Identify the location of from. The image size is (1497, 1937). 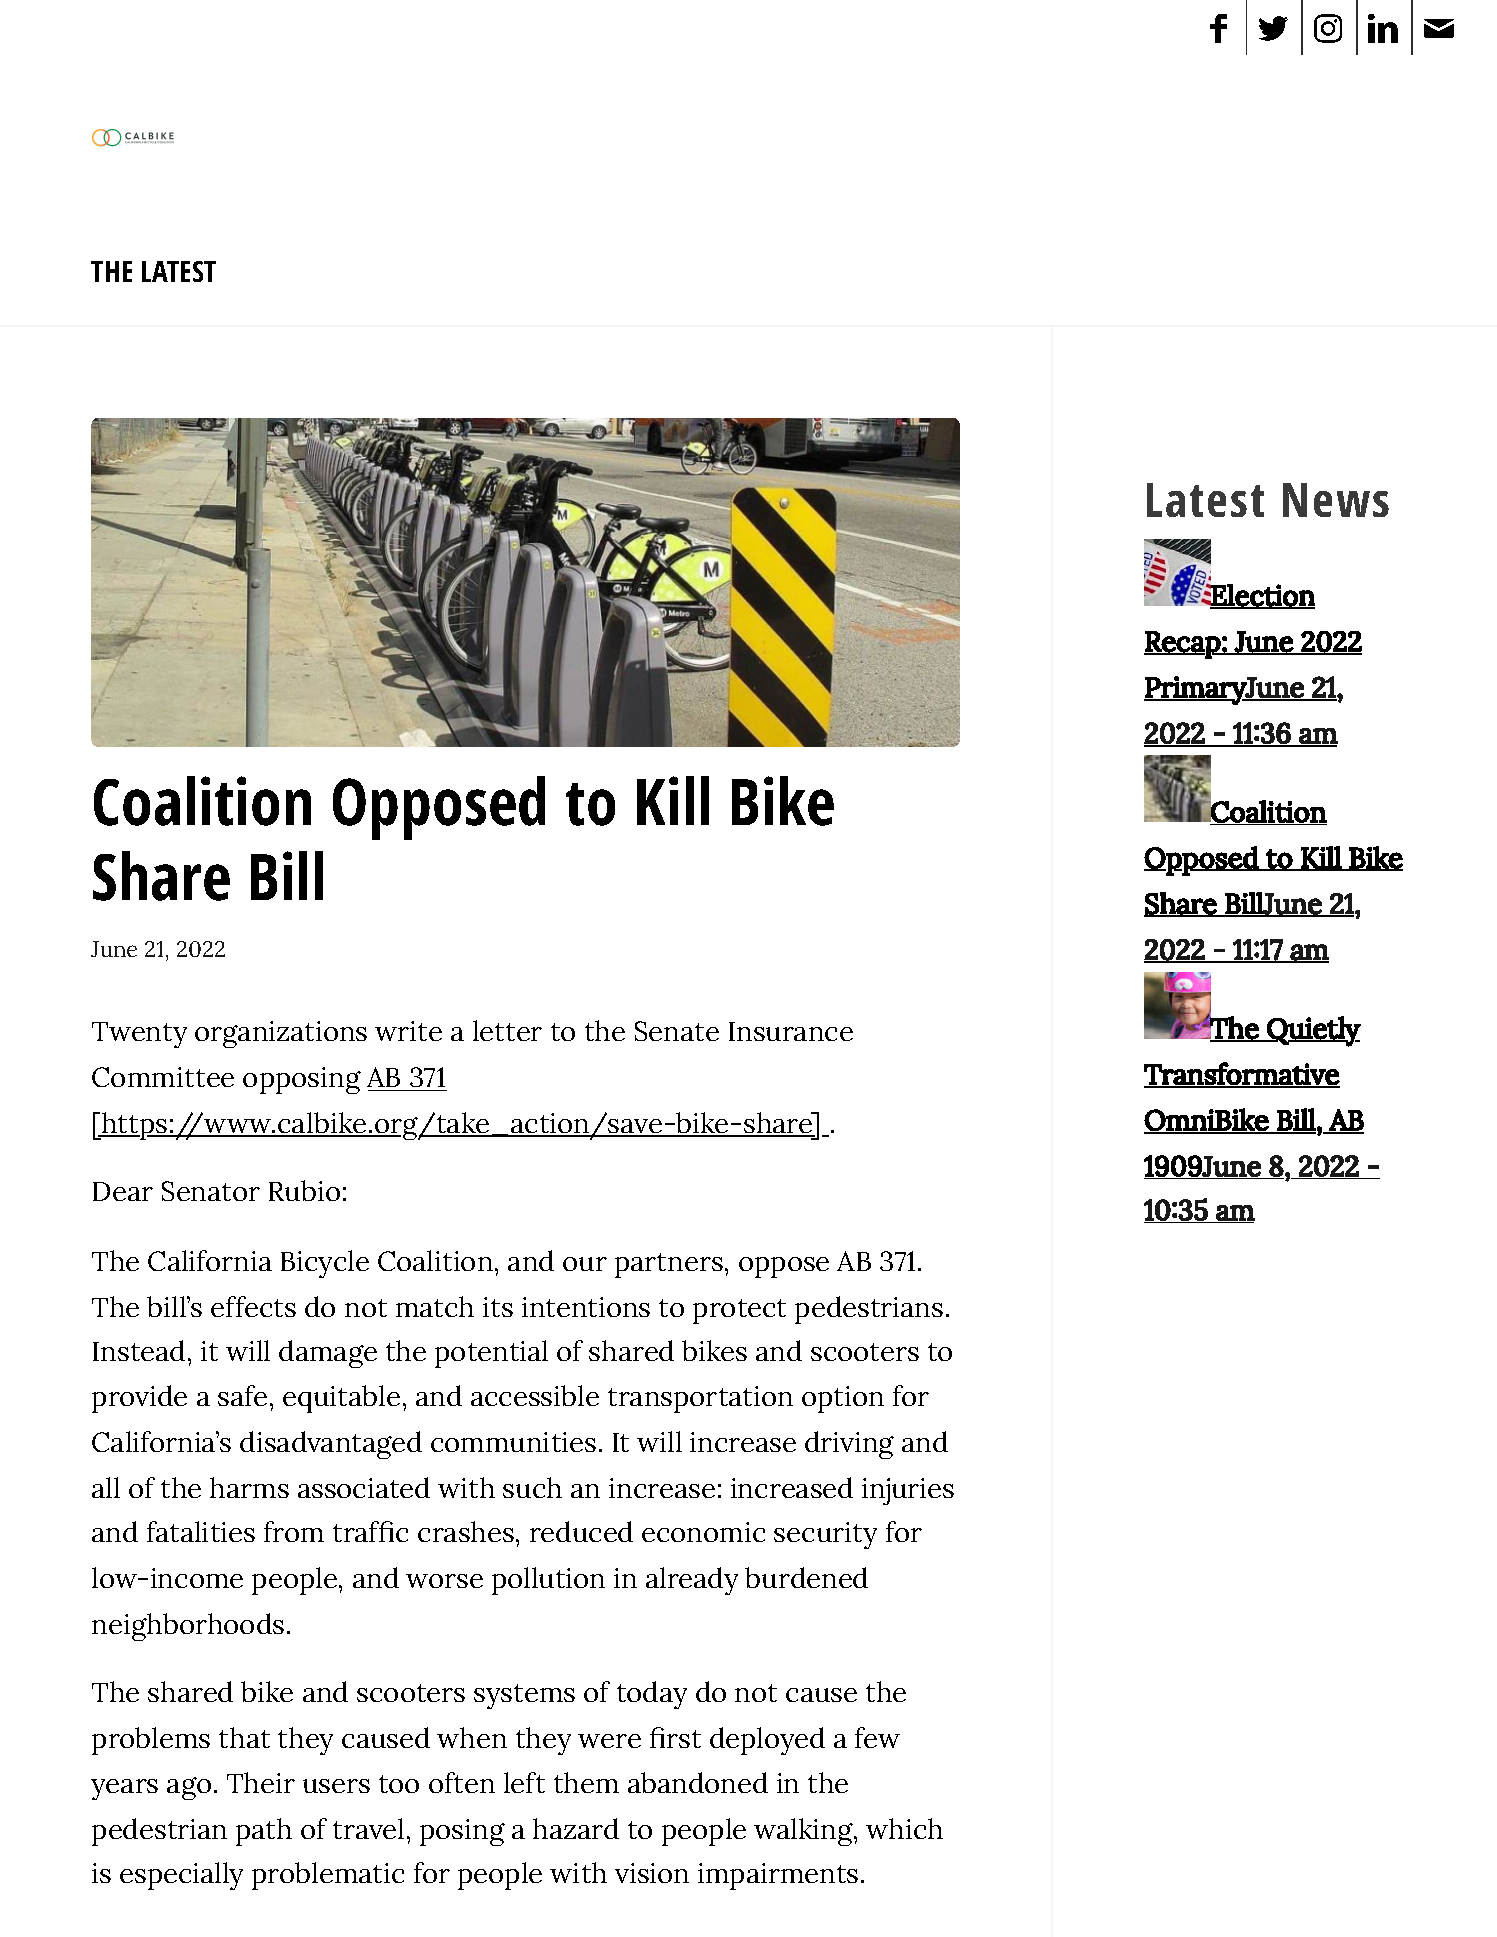
(294, 1531).
